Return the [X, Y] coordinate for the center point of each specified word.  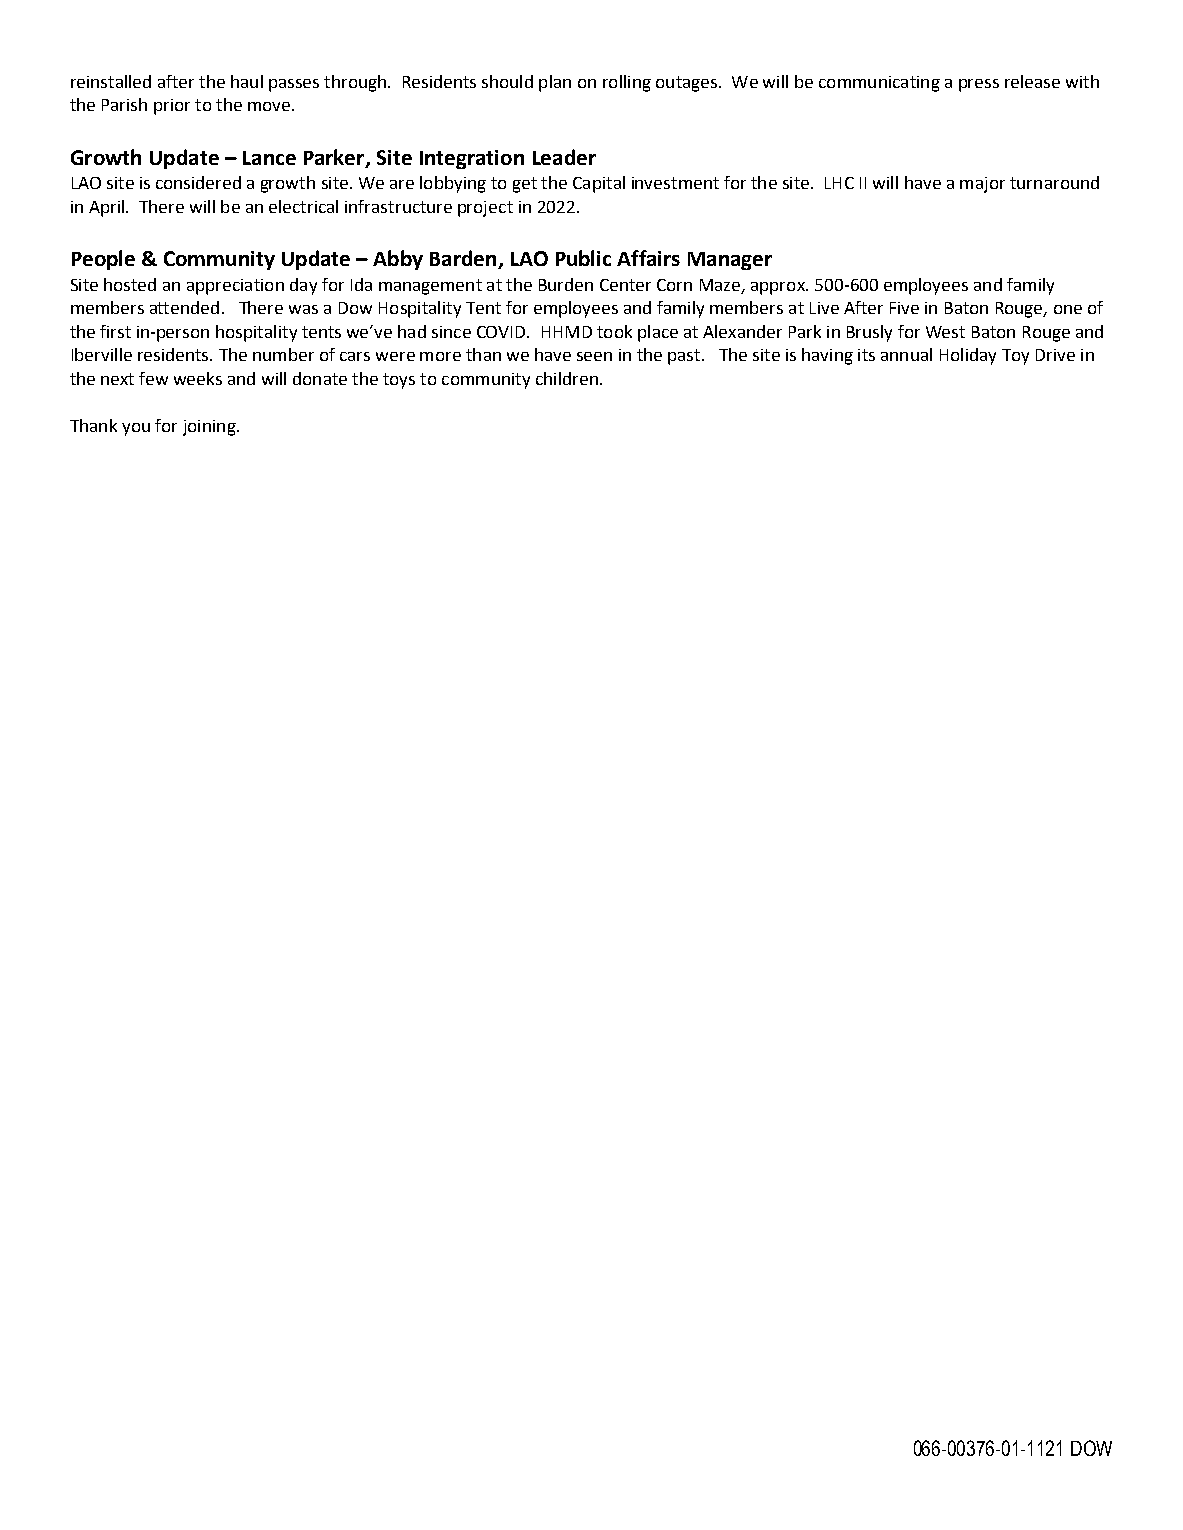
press [979, 85]
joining [210, 428]
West [945, 332]
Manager [730, 261]
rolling [627, 83]
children [567, 378]
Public [583, 258]
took [614, 331]
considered [198, 182]
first [115, 331]
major [982, 185]
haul [247, 81]
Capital [599, 184]
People [103, 260]
